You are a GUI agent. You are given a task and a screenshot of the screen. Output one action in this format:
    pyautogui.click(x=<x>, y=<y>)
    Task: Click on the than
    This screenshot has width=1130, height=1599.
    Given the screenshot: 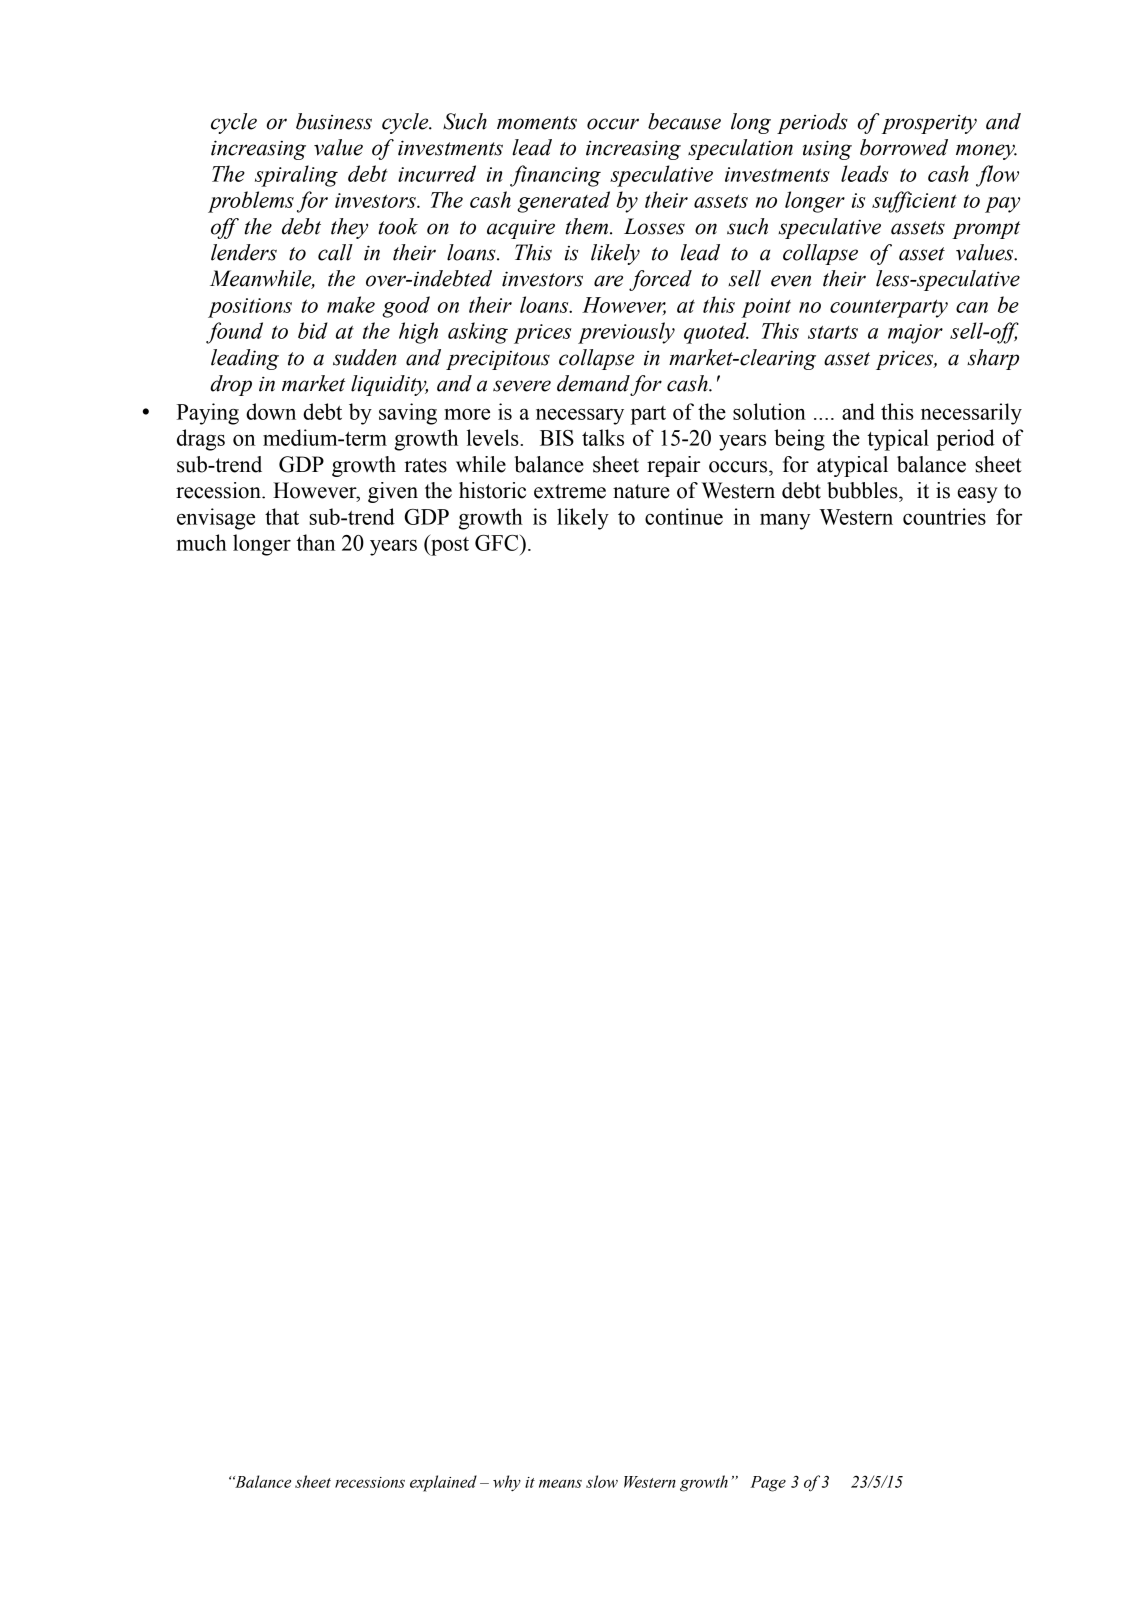 What is the action you would take?
    pyautogui.click(x=315, y=542)
